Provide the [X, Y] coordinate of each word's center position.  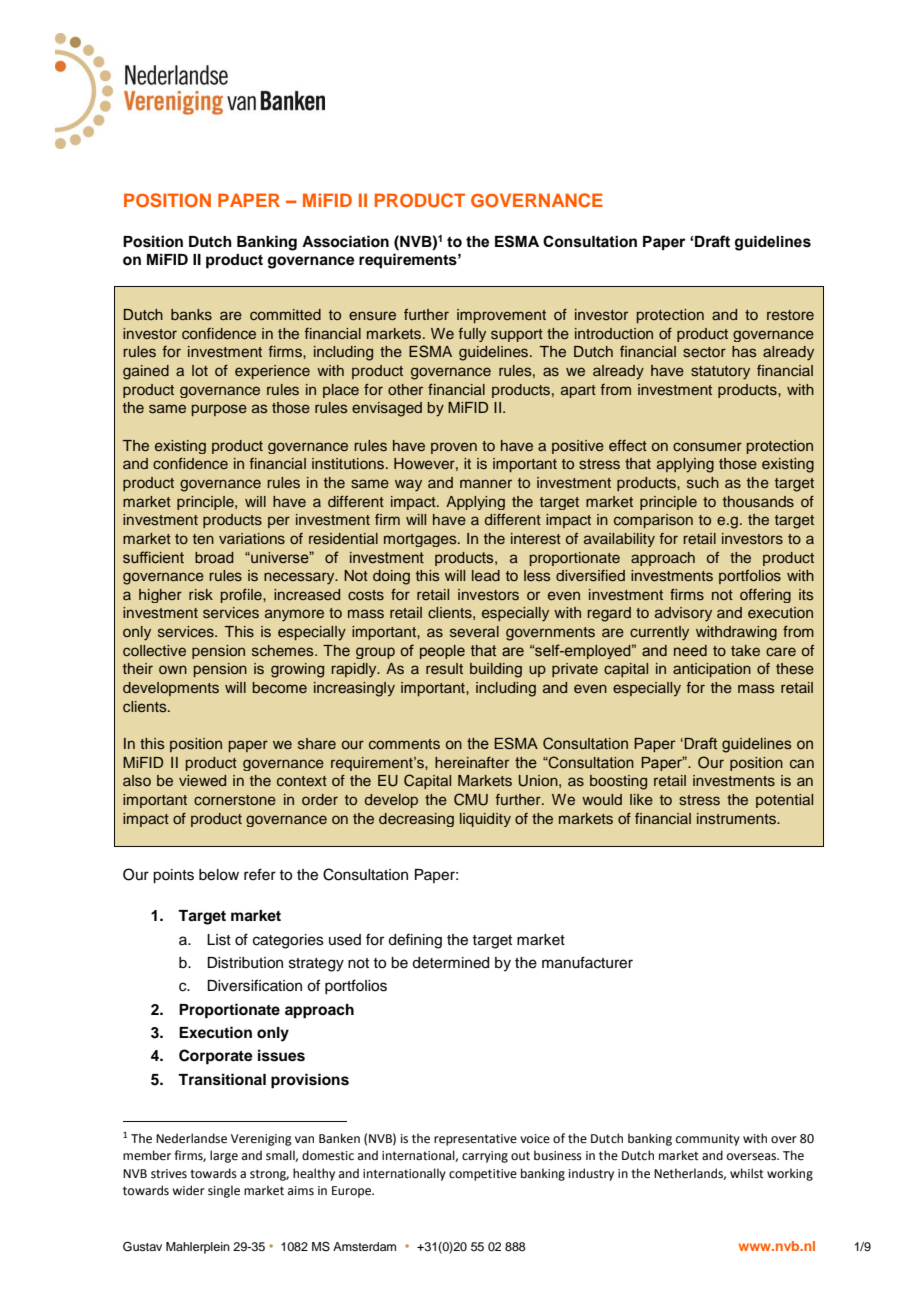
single [224, 1191]
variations [252, 538]
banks [191, 314]
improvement [501, 316]
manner [486, 483]
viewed [202, 780]
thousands [758, 502]
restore [790, 315]
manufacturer [587, 962]
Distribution [245, 963]
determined [450, 963]
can [802, 763]
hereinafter [472, 762]
